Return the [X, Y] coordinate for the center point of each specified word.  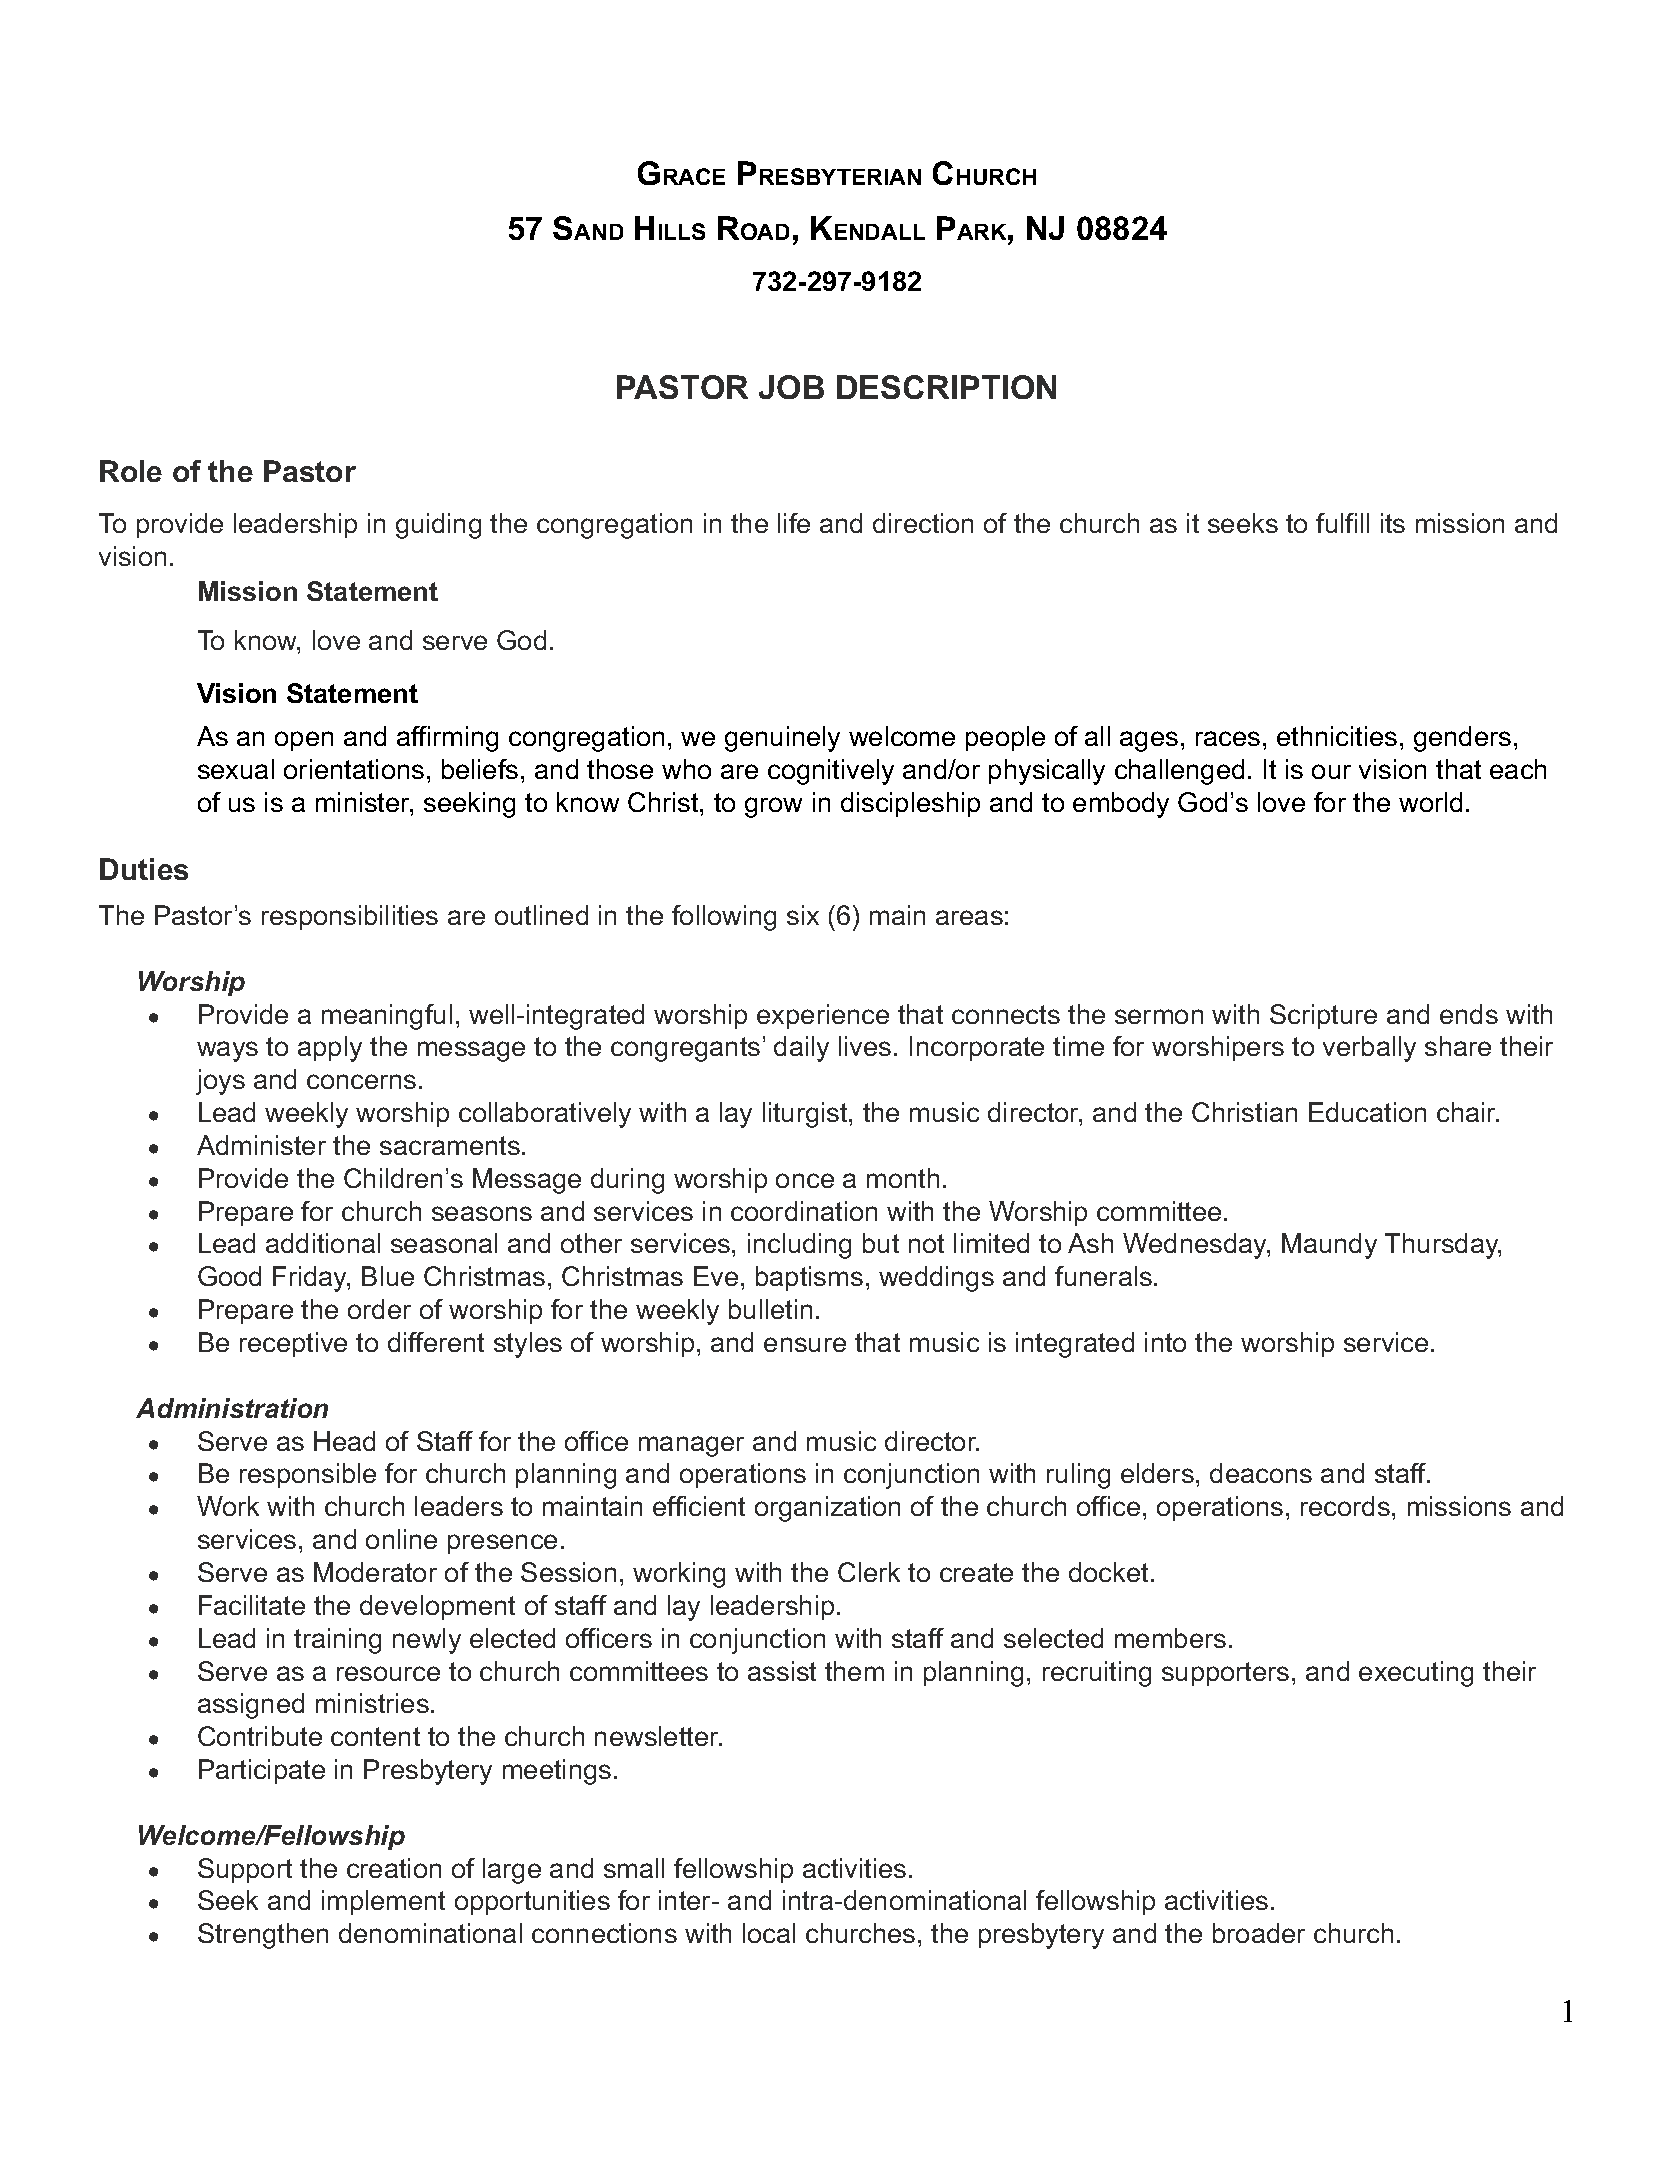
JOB [791, 387]
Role [131, 471]
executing [1416, 1674]
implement [383, 1902]
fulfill [1342, 523]
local [769, 1933]
